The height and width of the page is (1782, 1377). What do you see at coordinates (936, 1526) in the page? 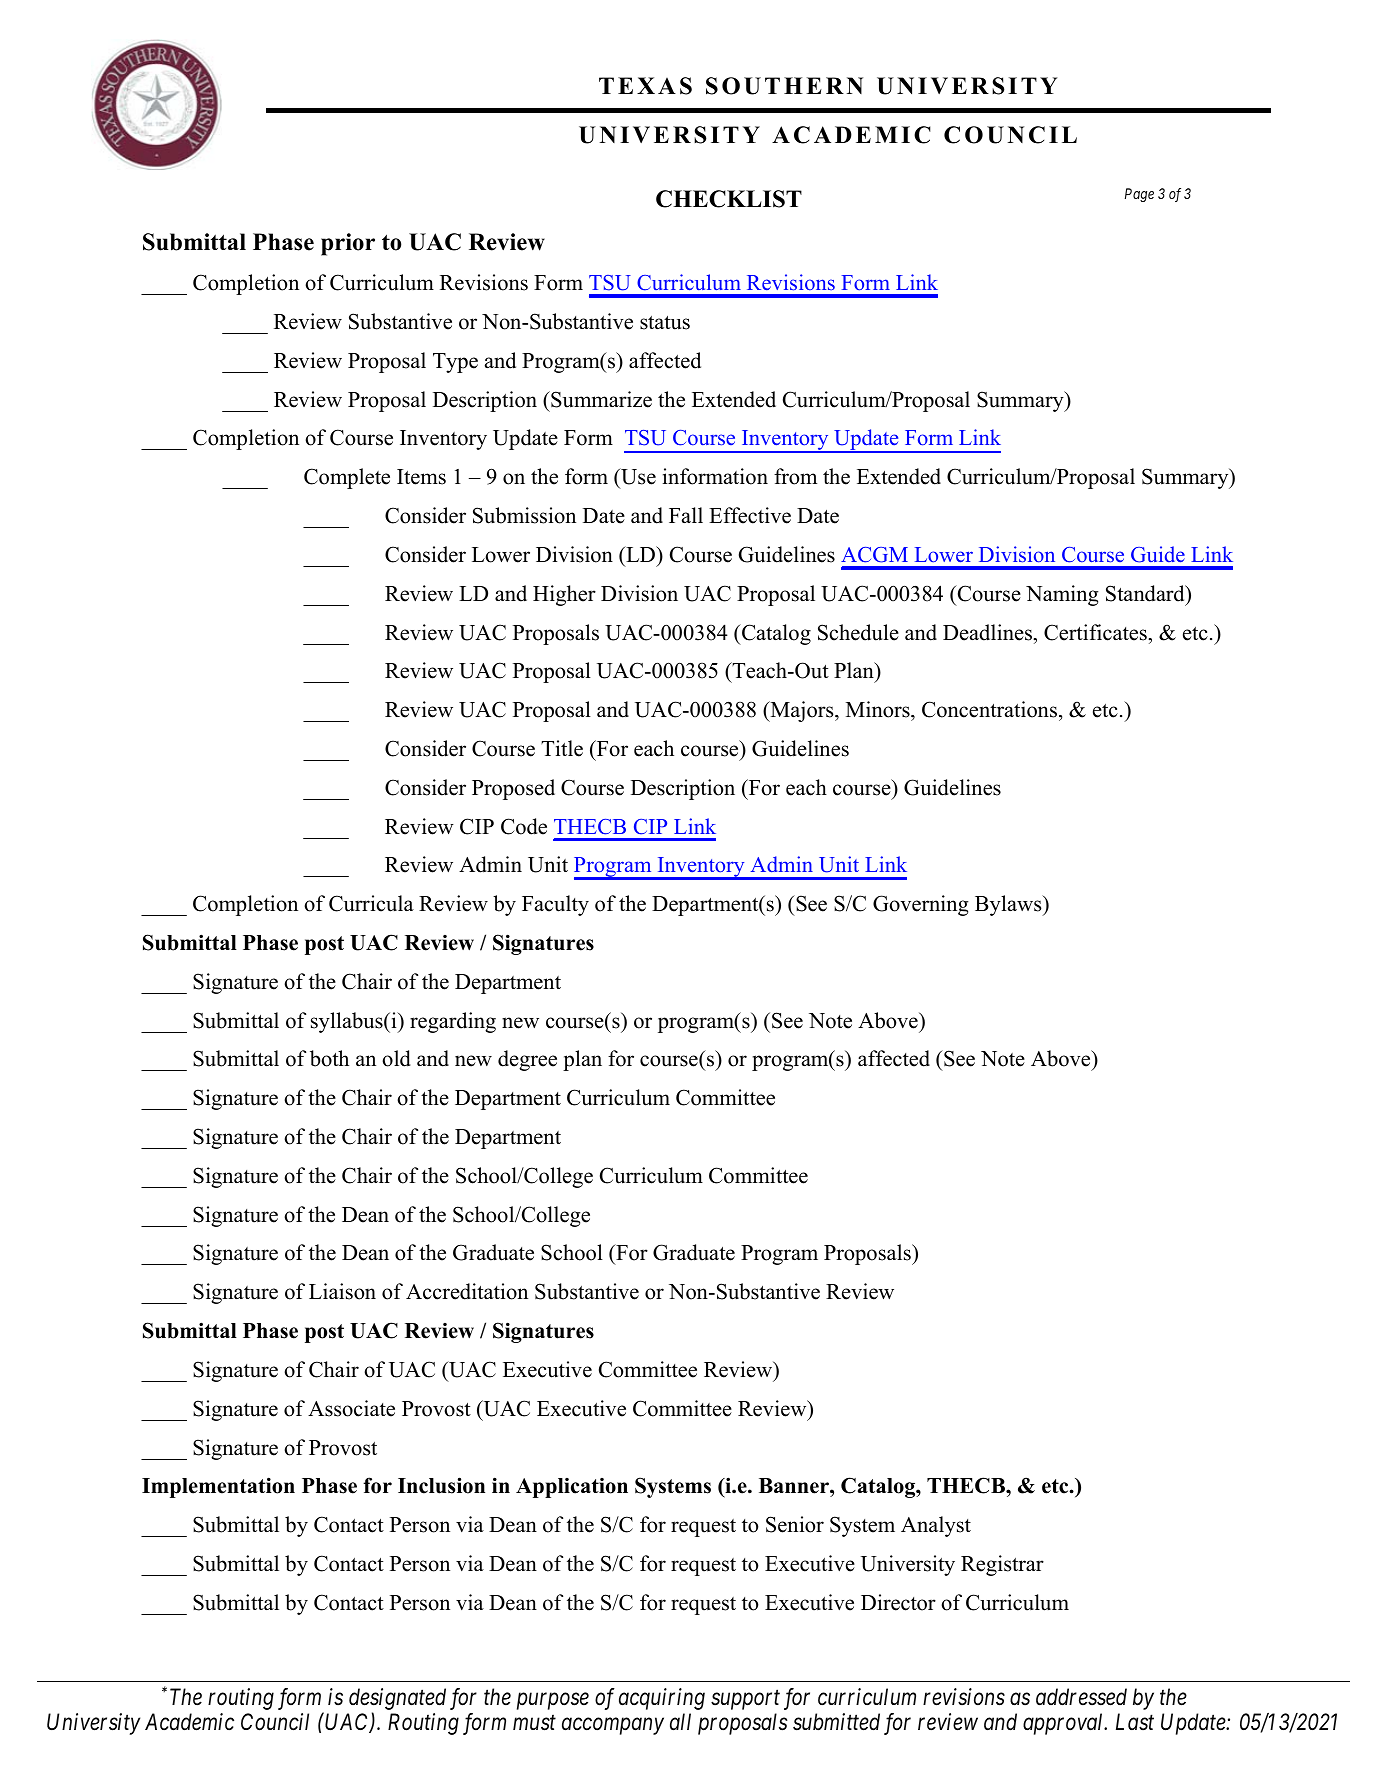
I see `Analyst` at bounding box center [936, 1526].
